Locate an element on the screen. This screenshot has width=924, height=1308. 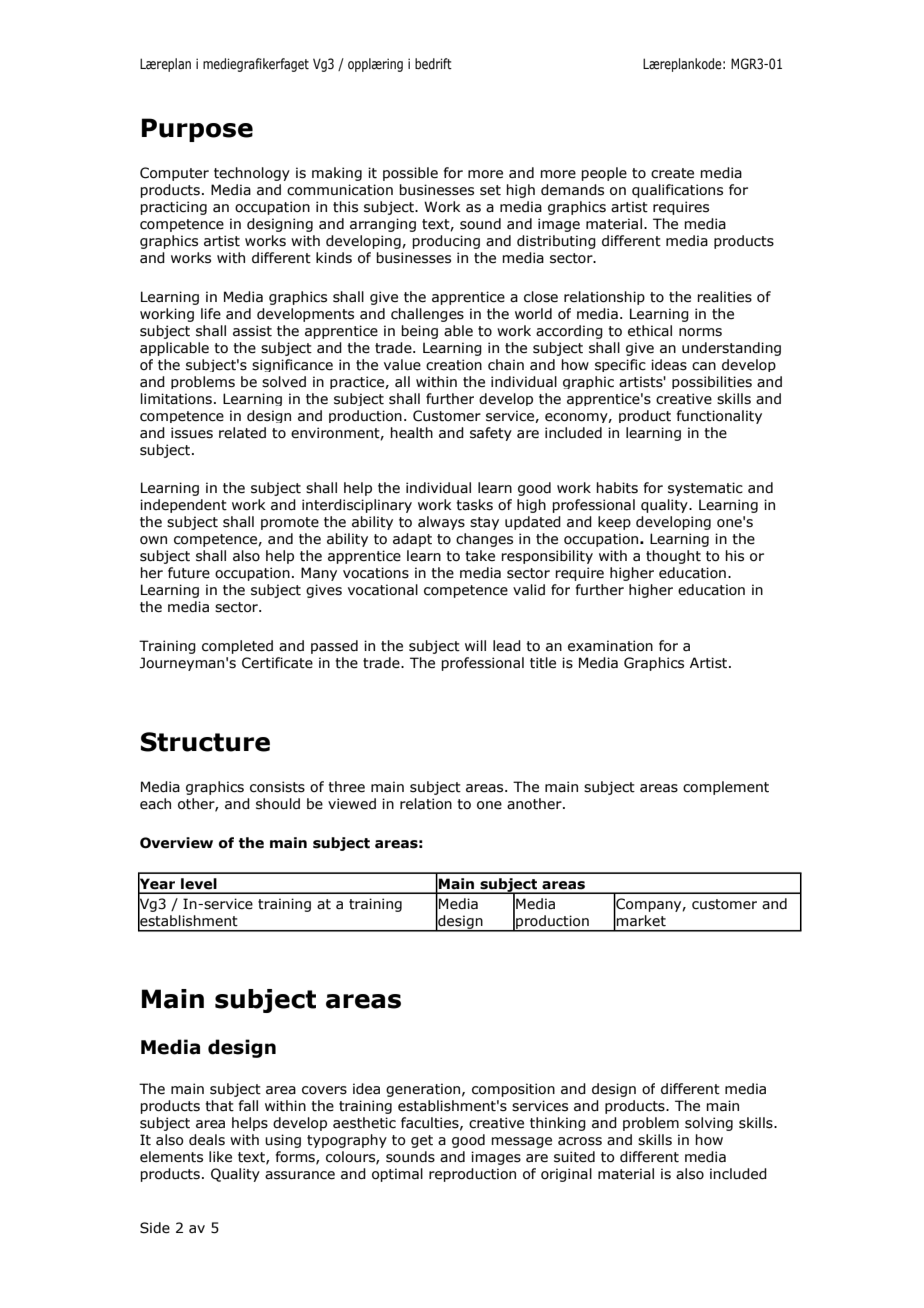
technology is located at coordinates (252, 174).
